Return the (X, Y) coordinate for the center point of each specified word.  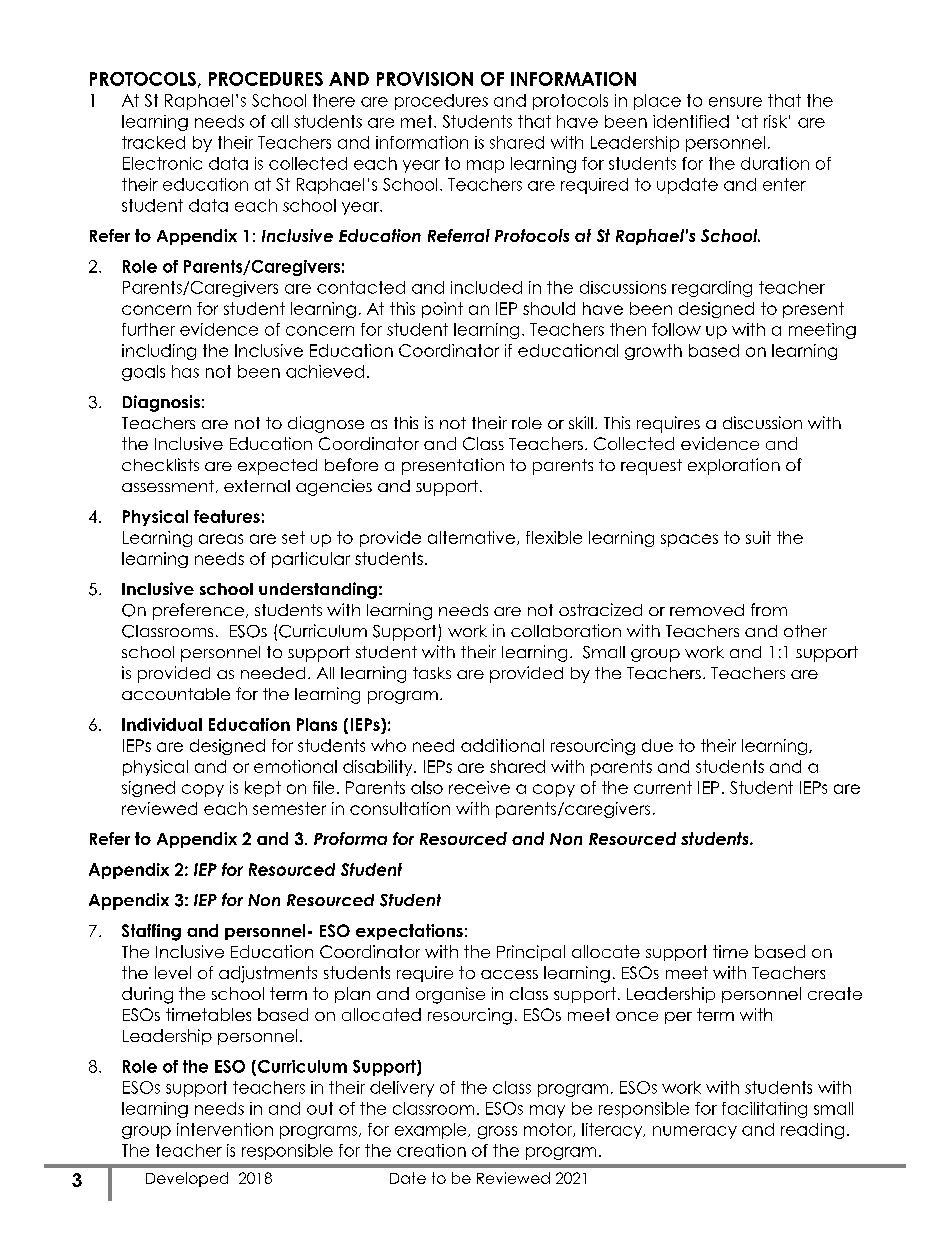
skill (581, 422)
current (663, 787)
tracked (153, 142)
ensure (735, 102)
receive (479, 787)
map (485, 166)
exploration (734, 466)
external (257, 486)
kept (263, 789)
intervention (225, 1129)
